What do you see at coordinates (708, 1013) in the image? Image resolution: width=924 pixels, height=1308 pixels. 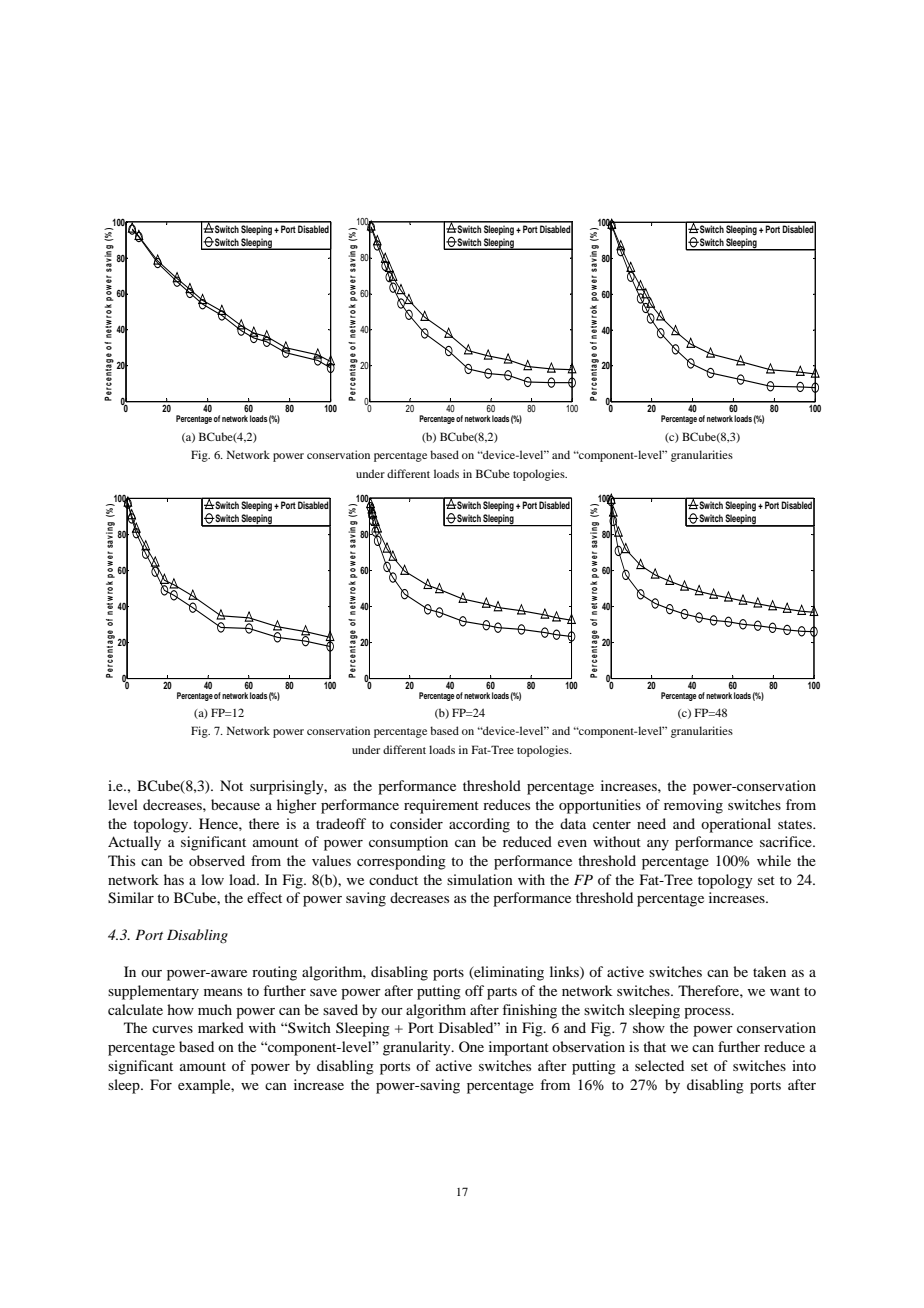 I see `process` at bounding box center [708, 1013].
